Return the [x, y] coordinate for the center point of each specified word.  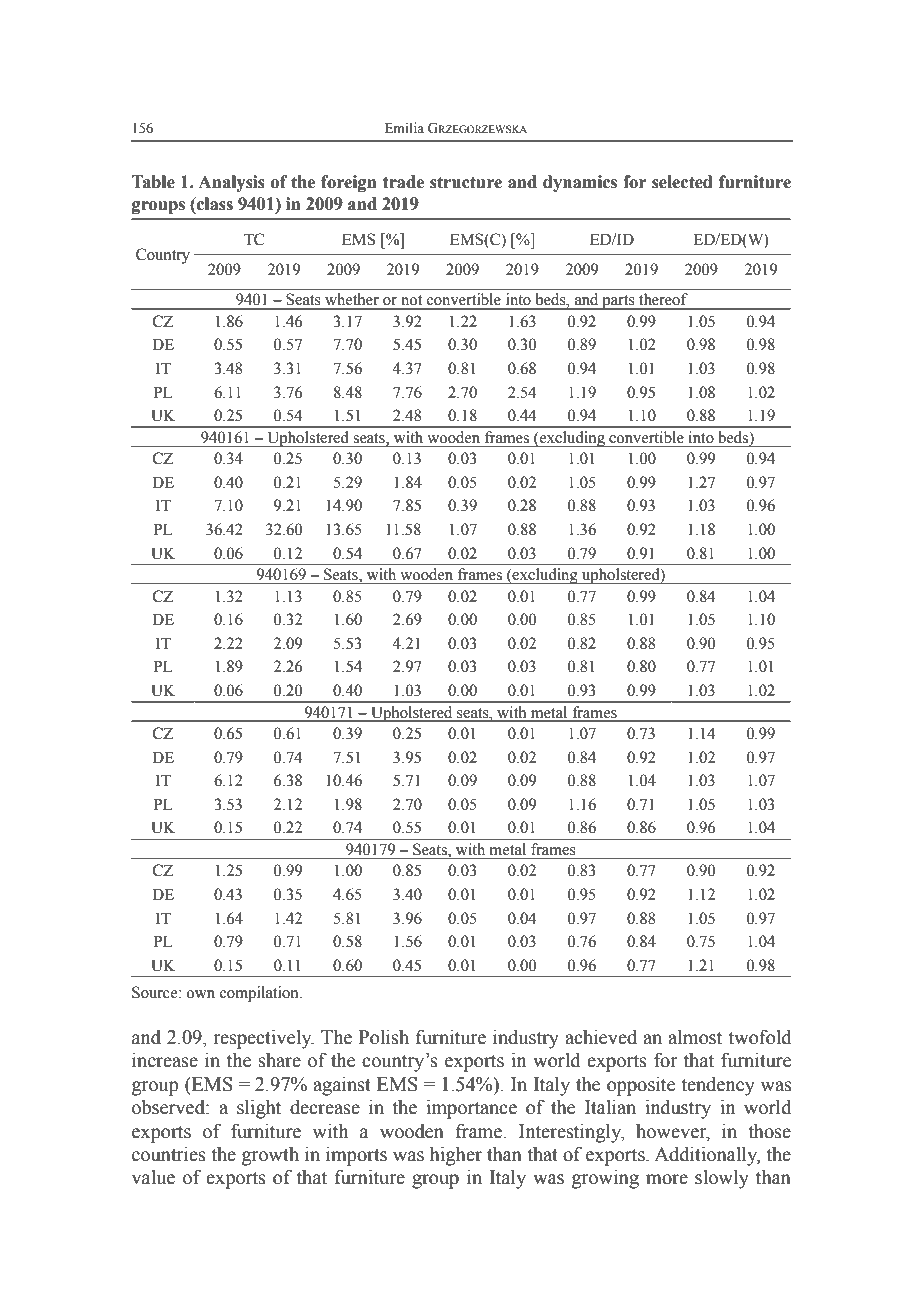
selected [682, 182]
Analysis [231, 183]
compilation [260, 994]
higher [456, 1156]
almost [695, 1037]
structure [466, 182]
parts [618, 302]
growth [270, 1156]
